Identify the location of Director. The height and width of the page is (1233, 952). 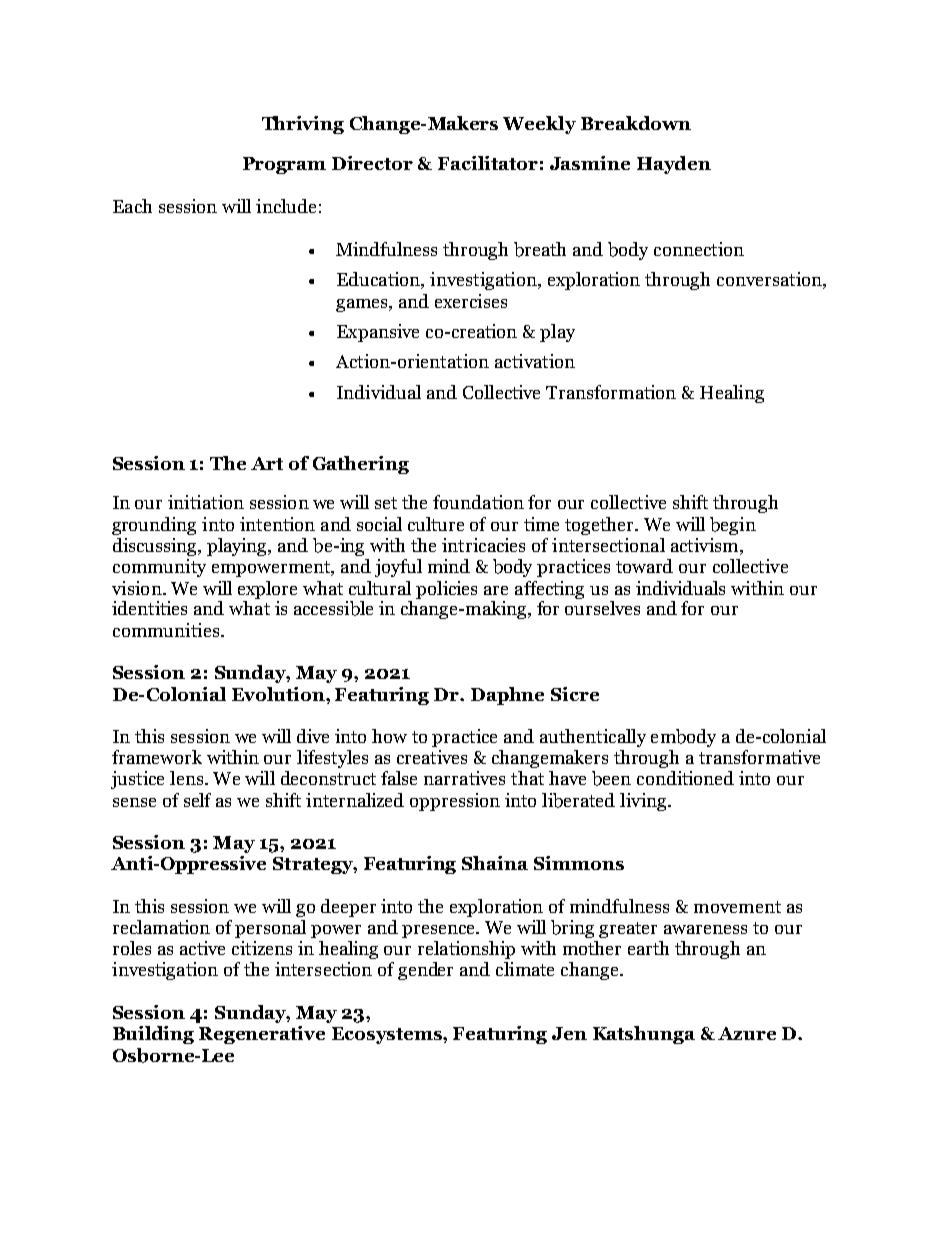
(372, 163).
